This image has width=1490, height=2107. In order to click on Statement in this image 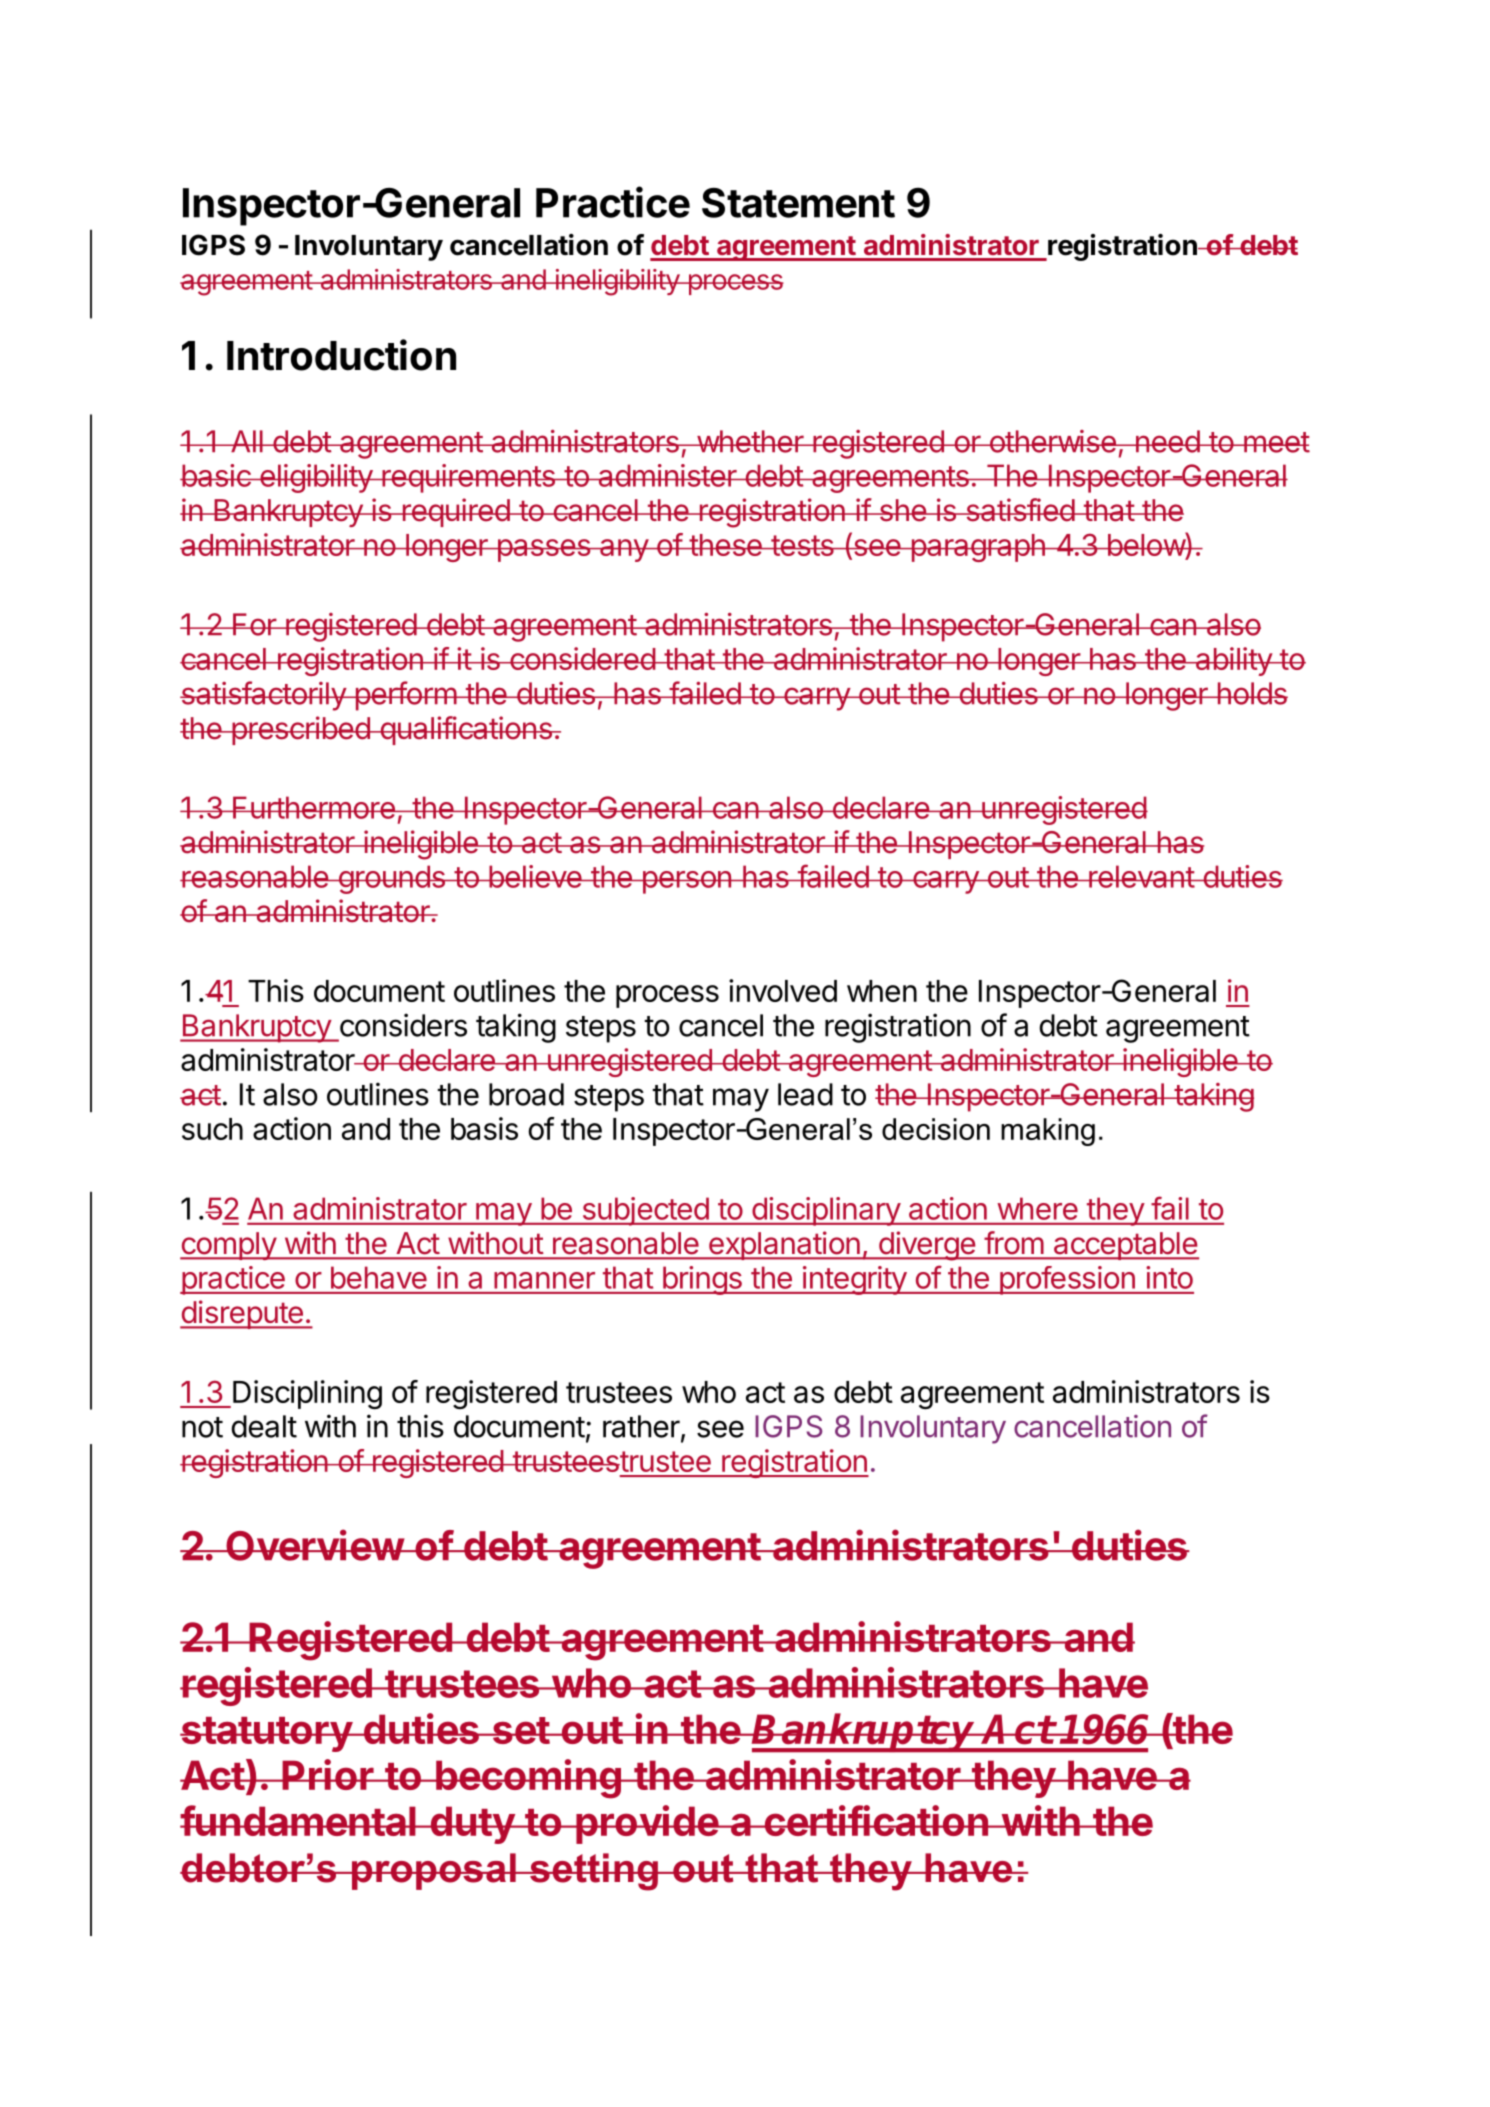, I will do `click(798, 203)`.
